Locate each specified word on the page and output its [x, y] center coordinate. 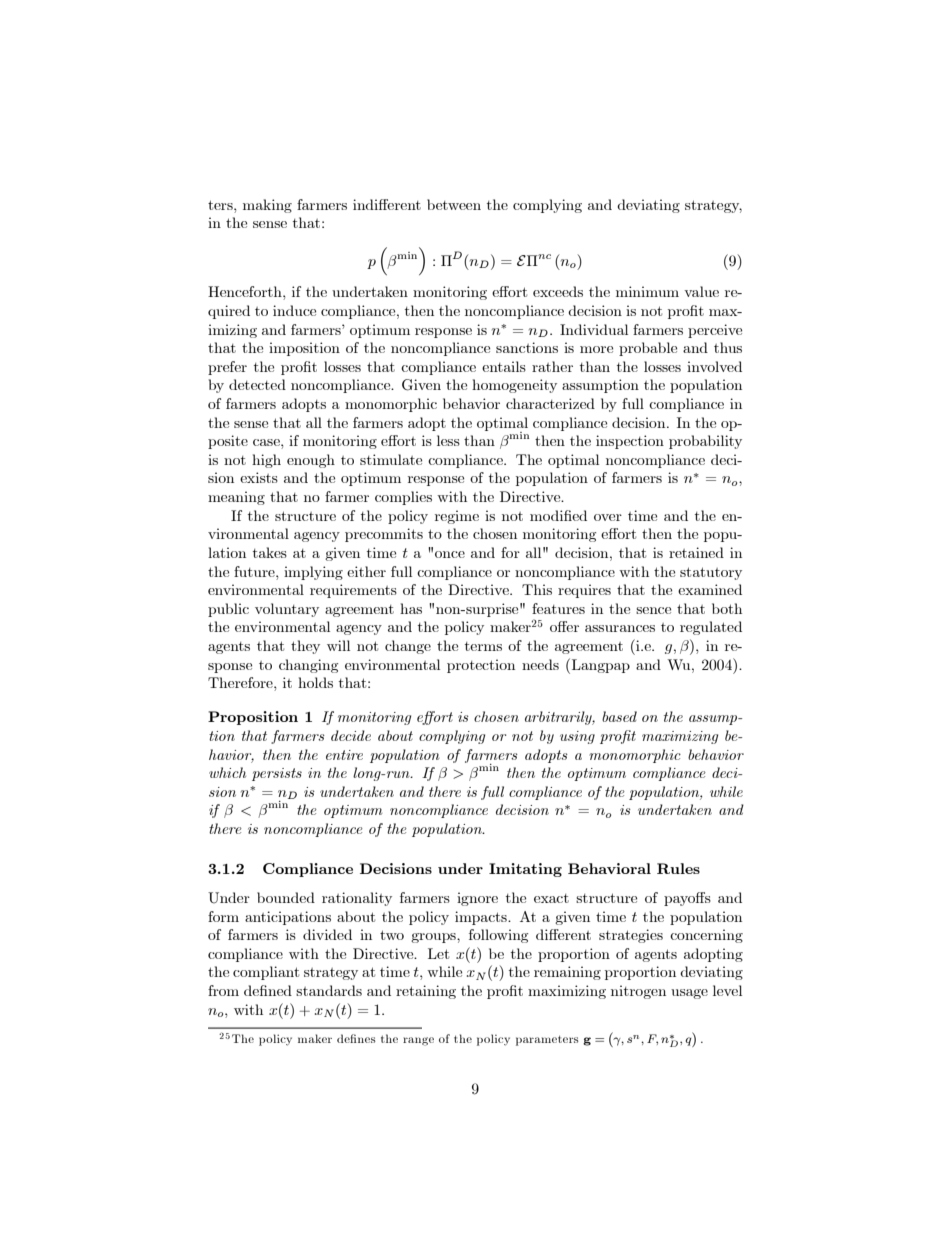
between [454, 204]
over [608, 517]
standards [329, 990]
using [577, 737]
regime [457, 517]
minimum [647, 291]
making [267, 206]
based [619, 716]
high [266, 461]
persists [277, 774]
